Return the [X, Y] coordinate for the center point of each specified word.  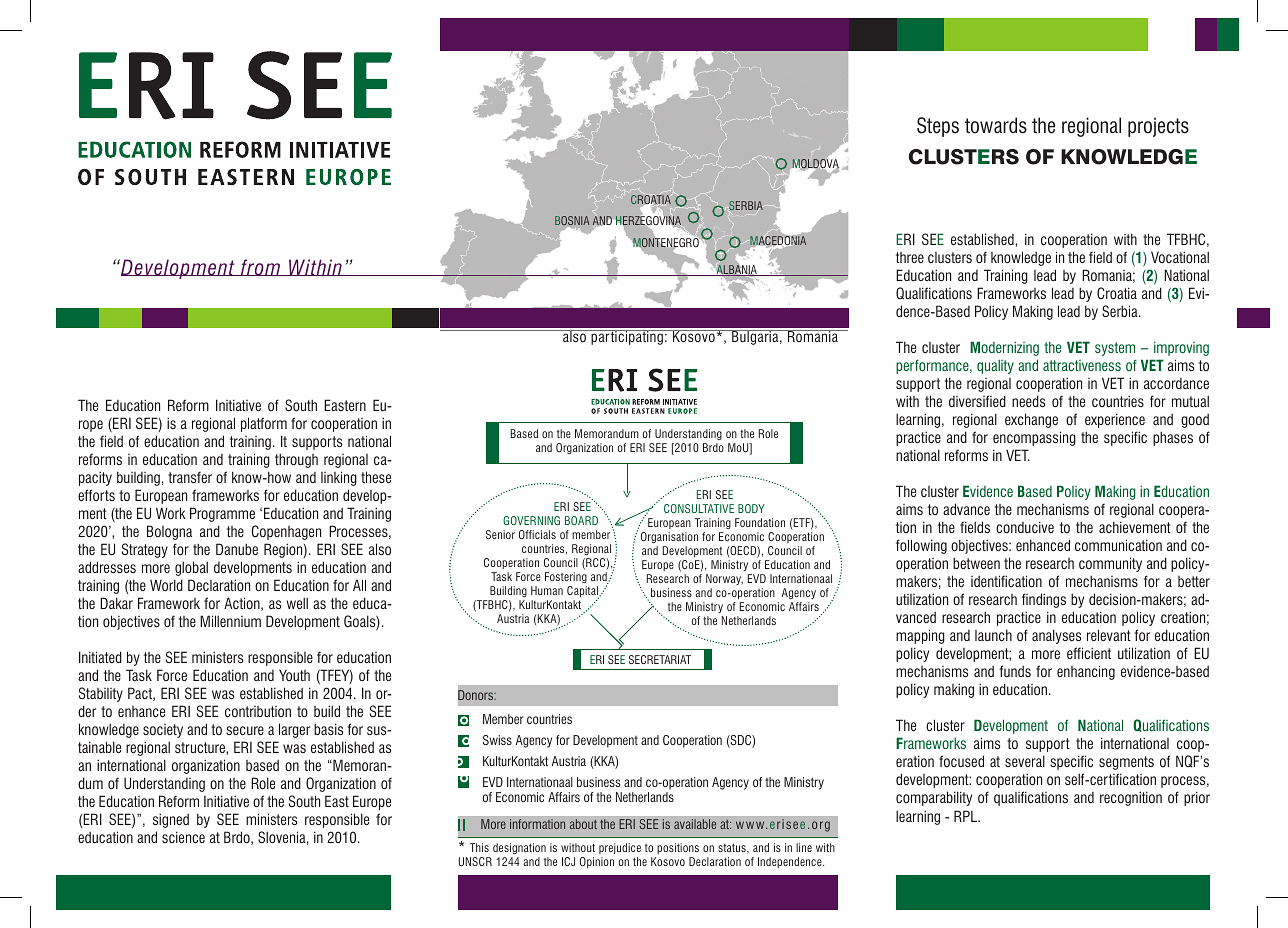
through [296, 460]
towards [996, 125]
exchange [1031, 420]
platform [264, 424]
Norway [724, 579]
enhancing [1086, 672]
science [183, 837]
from [260, 267]
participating [627, 337]
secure [245, 730]
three [910, 257]
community [1110, 564]
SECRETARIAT [660, 659]
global [191, 568]
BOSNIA [572, 222]
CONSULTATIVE [699, 508]
